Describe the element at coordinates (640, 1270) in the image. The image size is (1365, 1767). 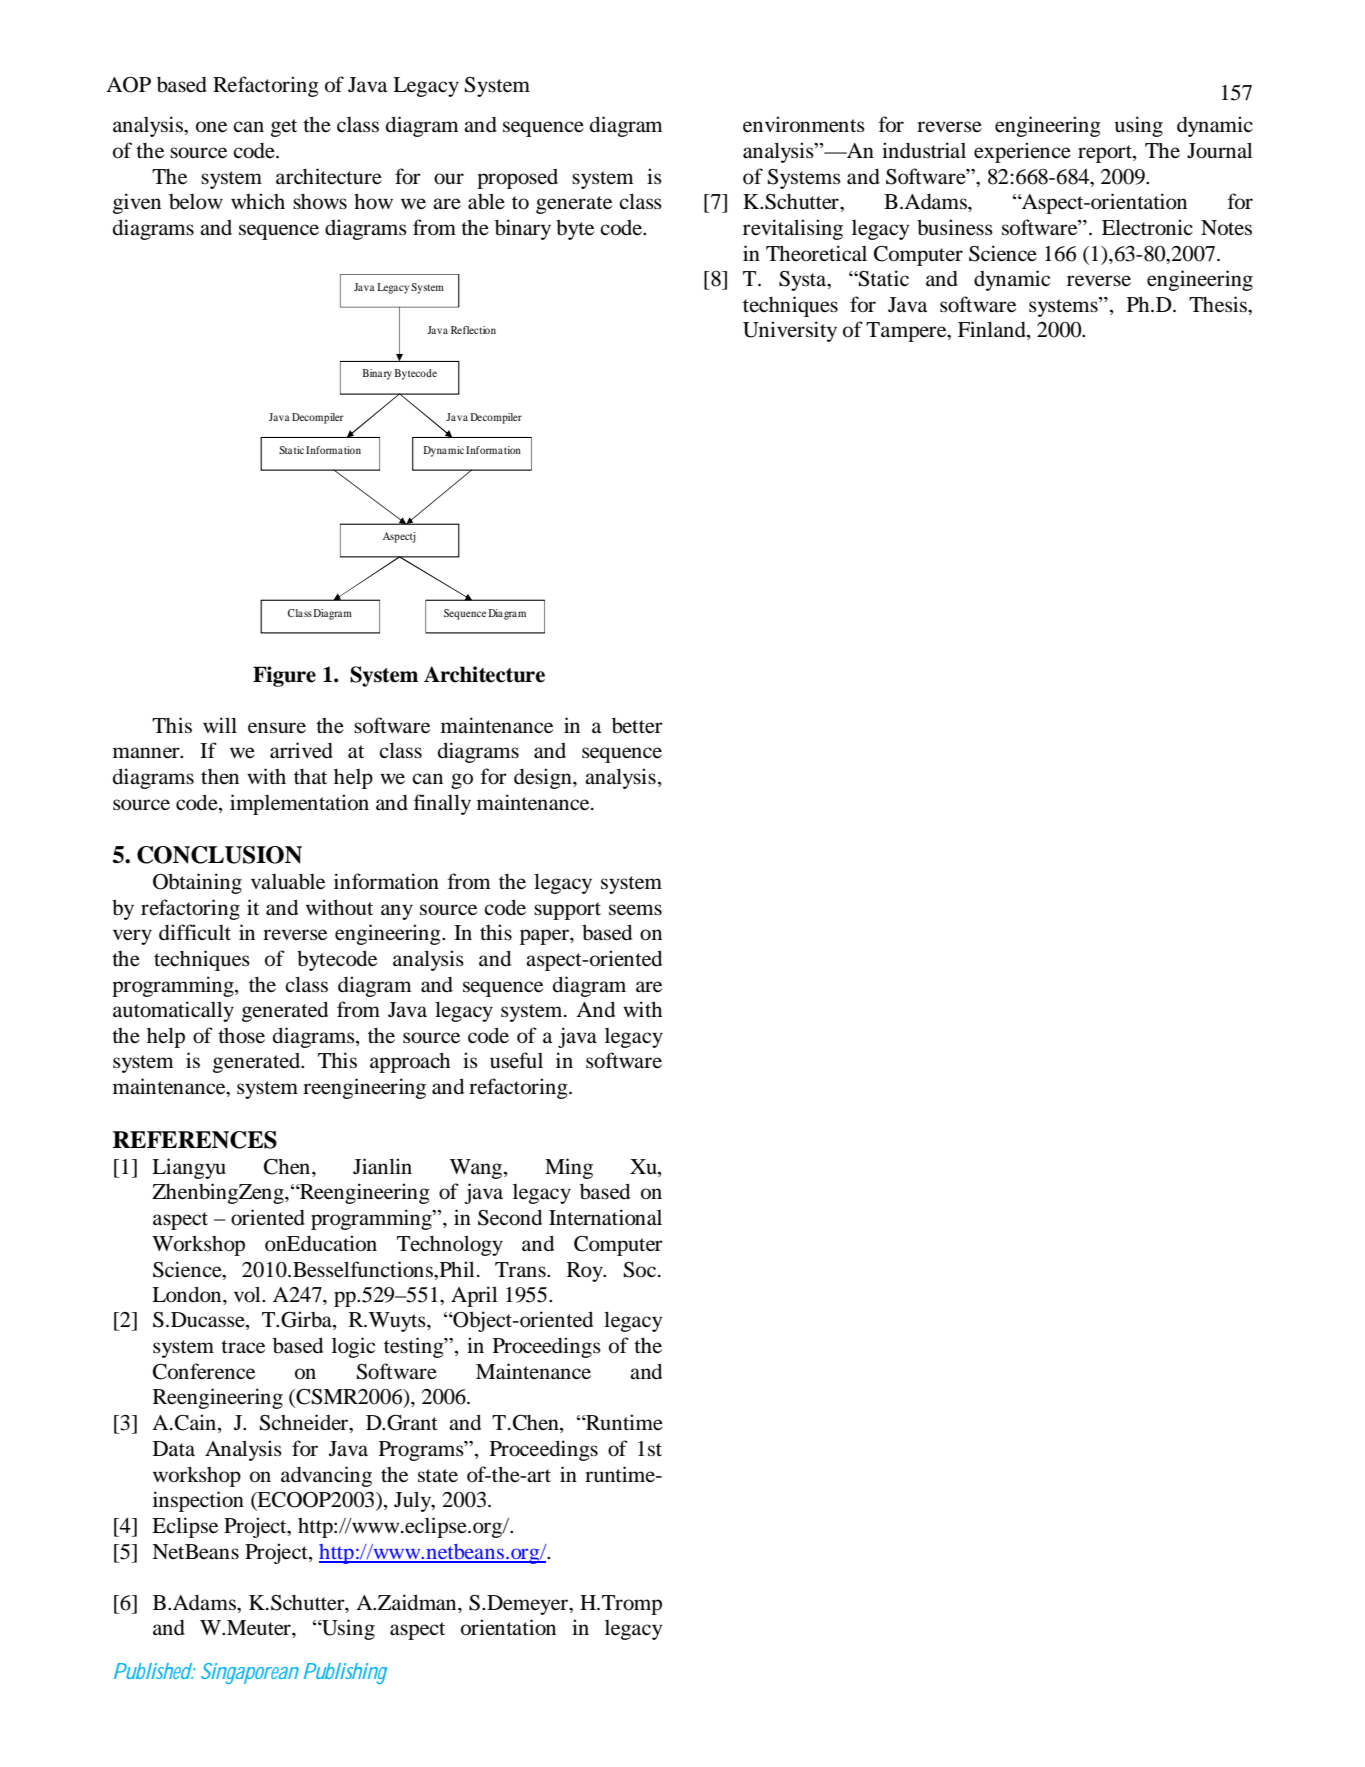
I see `Soc` at that location.
